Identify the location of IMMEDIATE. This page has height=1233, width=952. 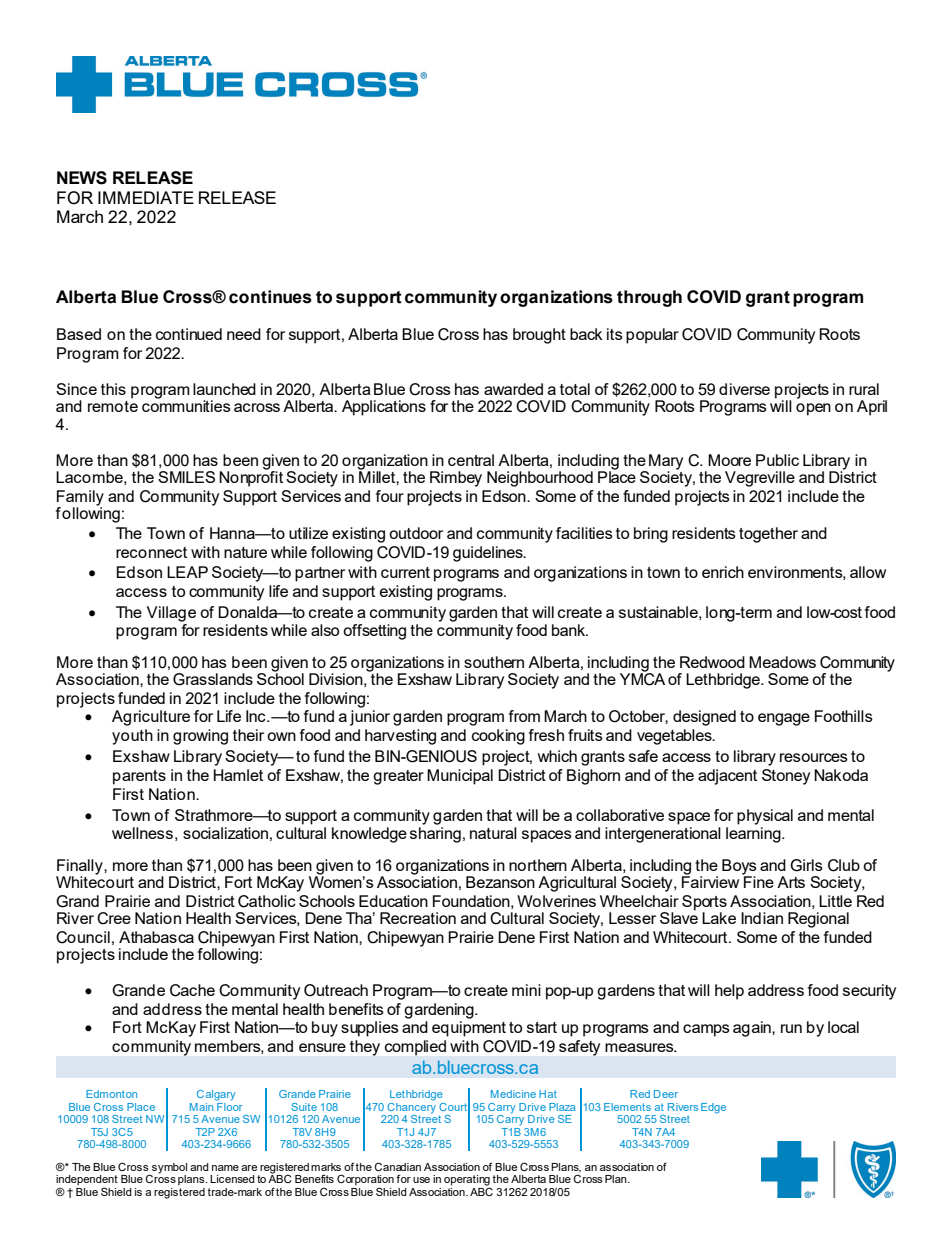
(146, 197).
